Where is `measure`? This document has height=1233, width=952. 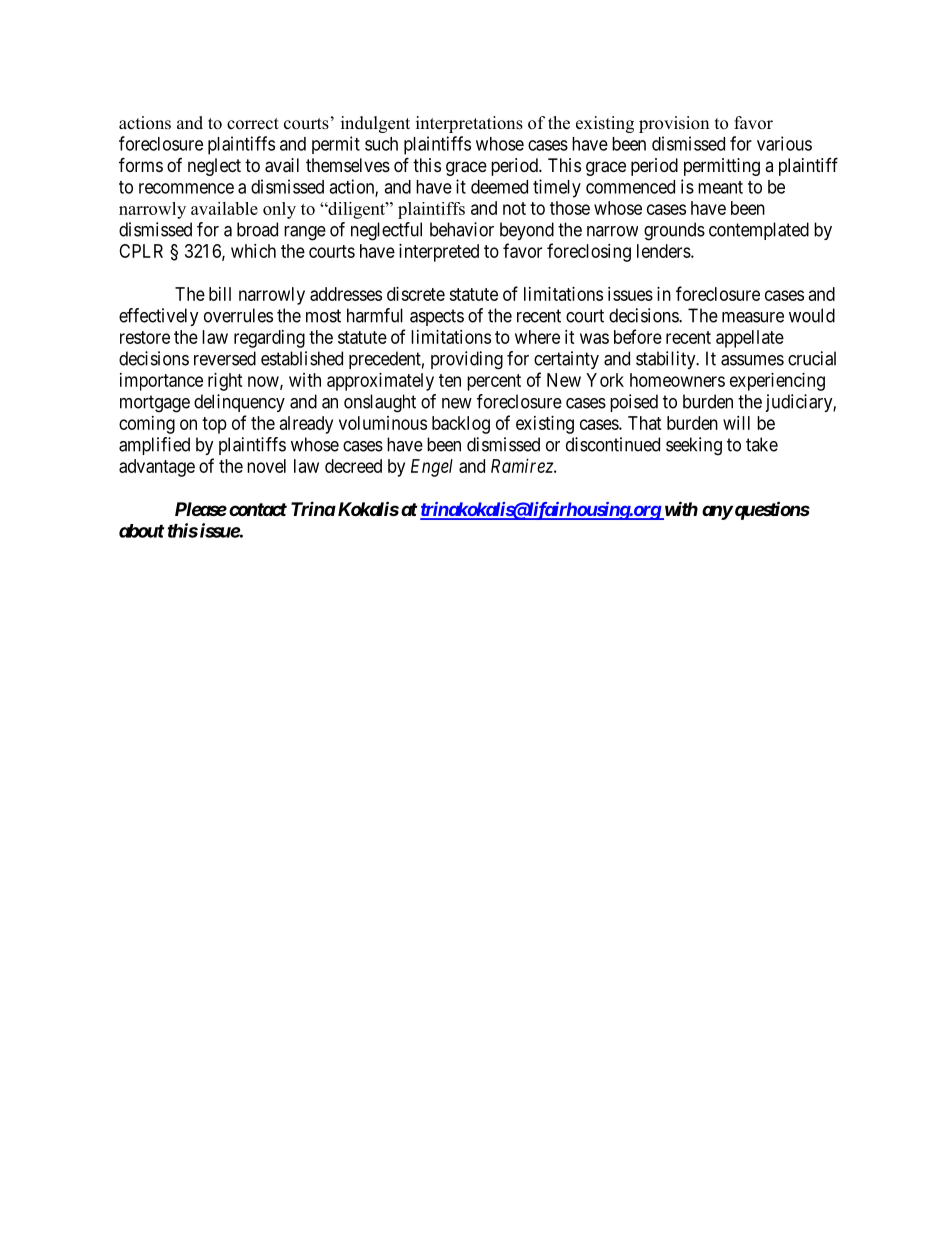 measure is located at coordinates (753, 317).
